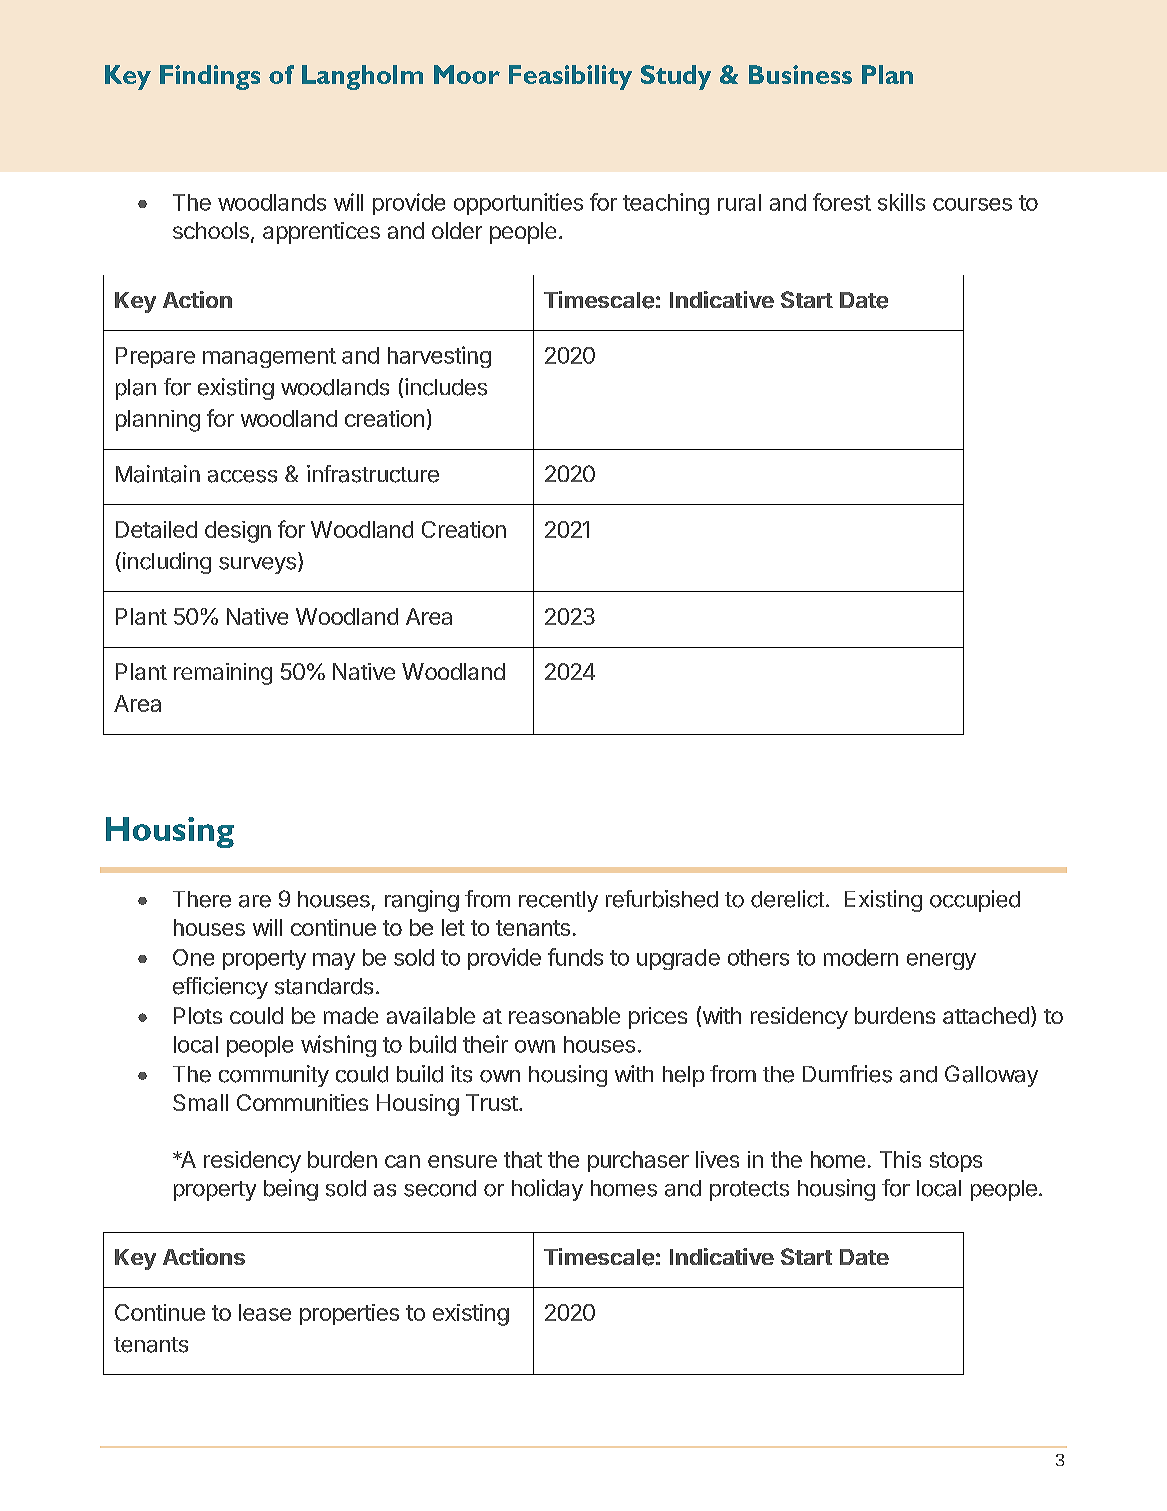 The image size is (1167, 1511). I want to click on remaining, so click(223, 674).
